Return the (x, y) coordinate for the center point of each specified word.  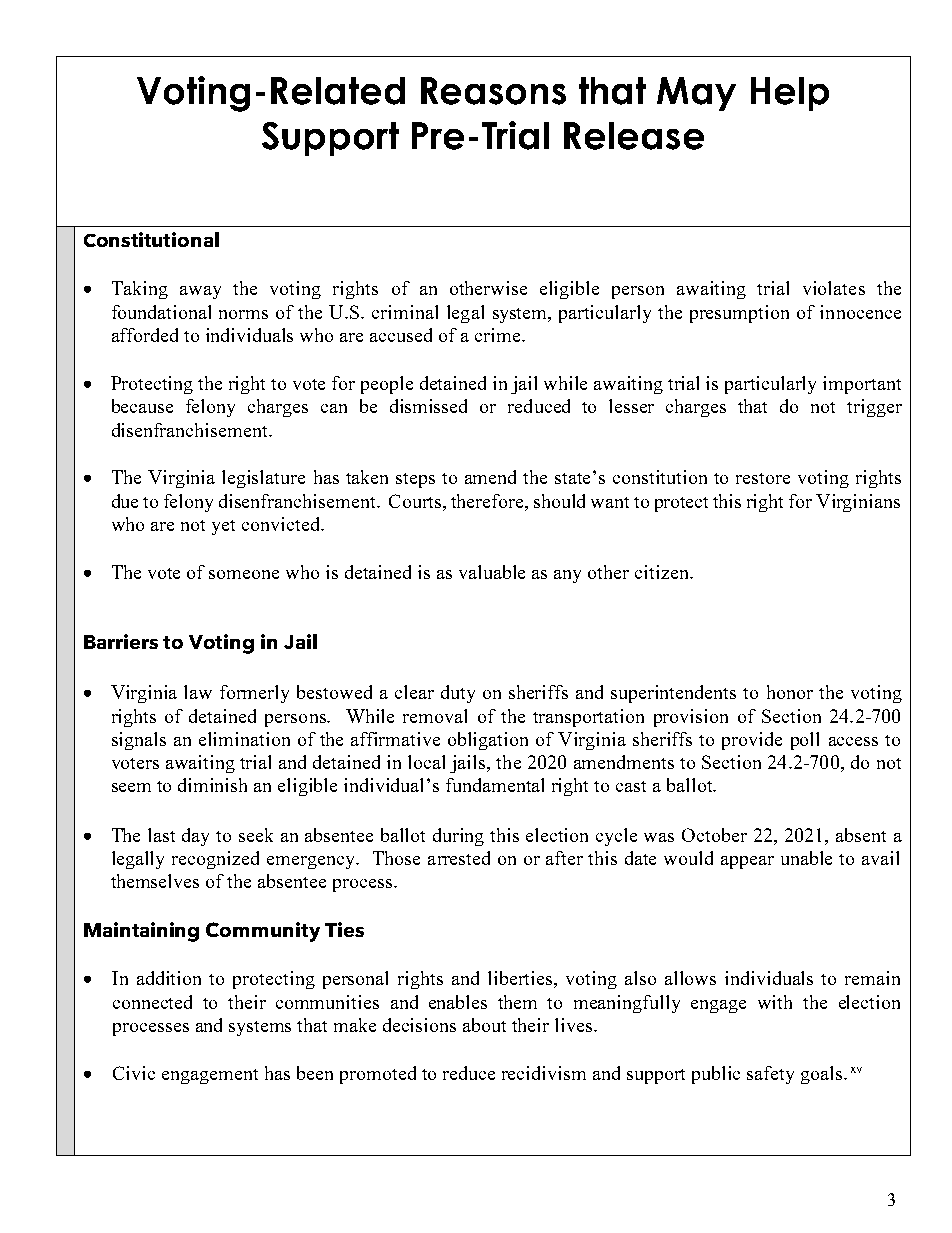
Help (790, 94)
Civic (134, 1073)
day (195, 837)
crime (499, 335)
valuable (492, 572)
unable (806, 858)
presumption (739, 314)
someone (244, 574)
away (200, 292)
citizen (663, 572)
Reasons (493, 91)
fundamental (495, 785)
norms (243, 314)
